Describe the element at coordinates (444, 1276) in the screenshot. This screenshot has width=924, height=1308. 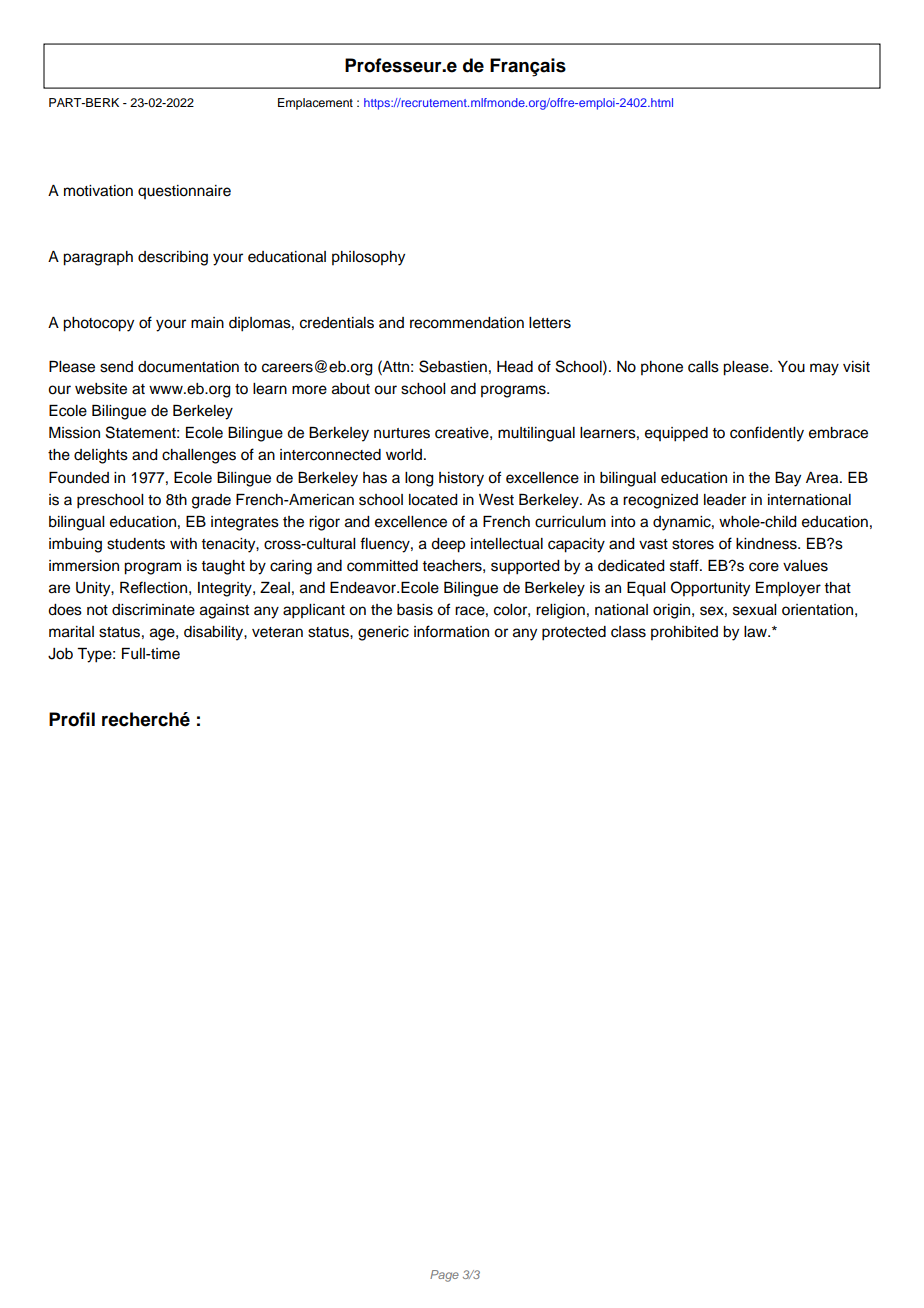
I see `Page` at that location.
